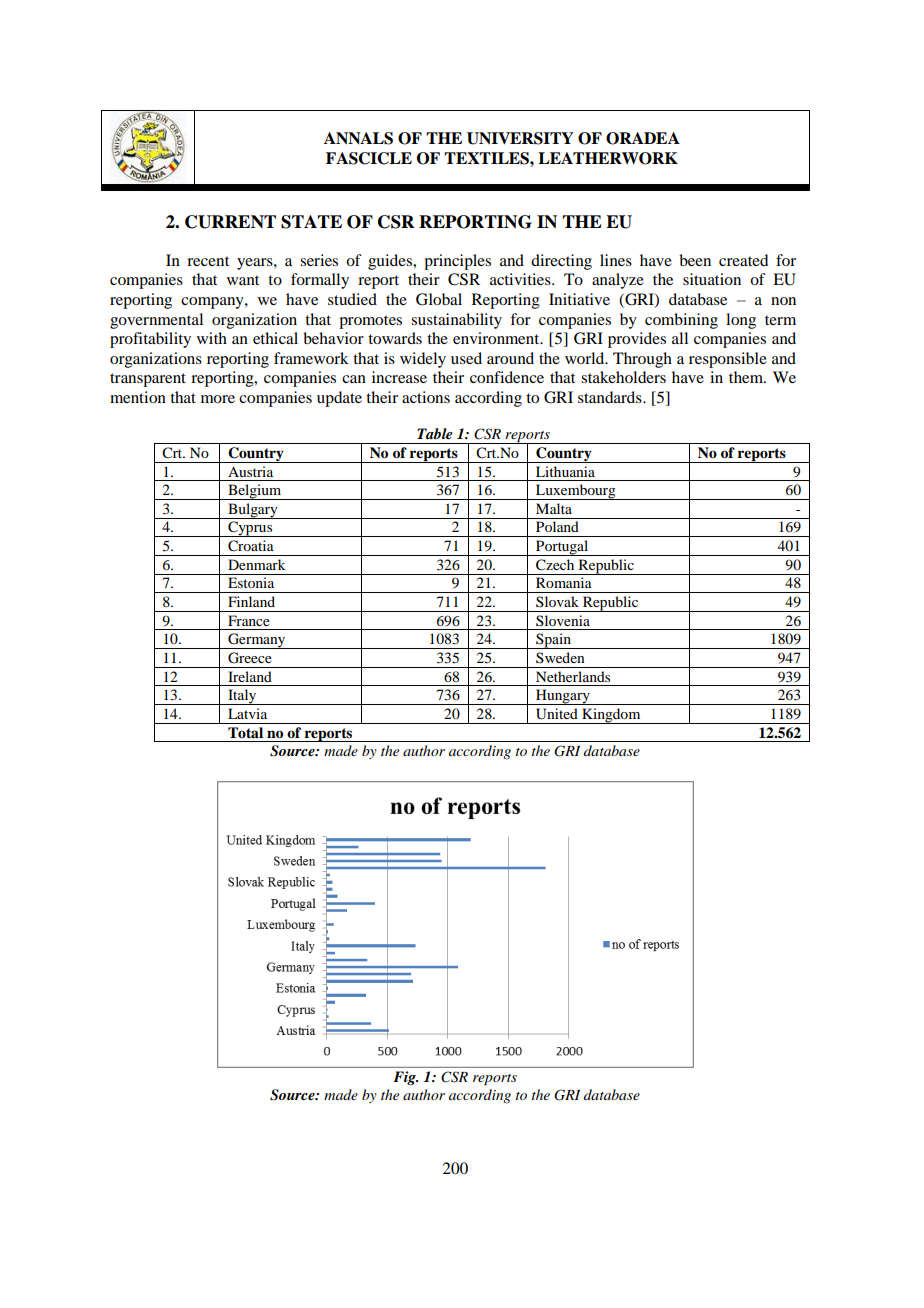  What do you see at coordinates (405, 1078) in the page?
I see `Fig` at bounding box center [405, 1078].
